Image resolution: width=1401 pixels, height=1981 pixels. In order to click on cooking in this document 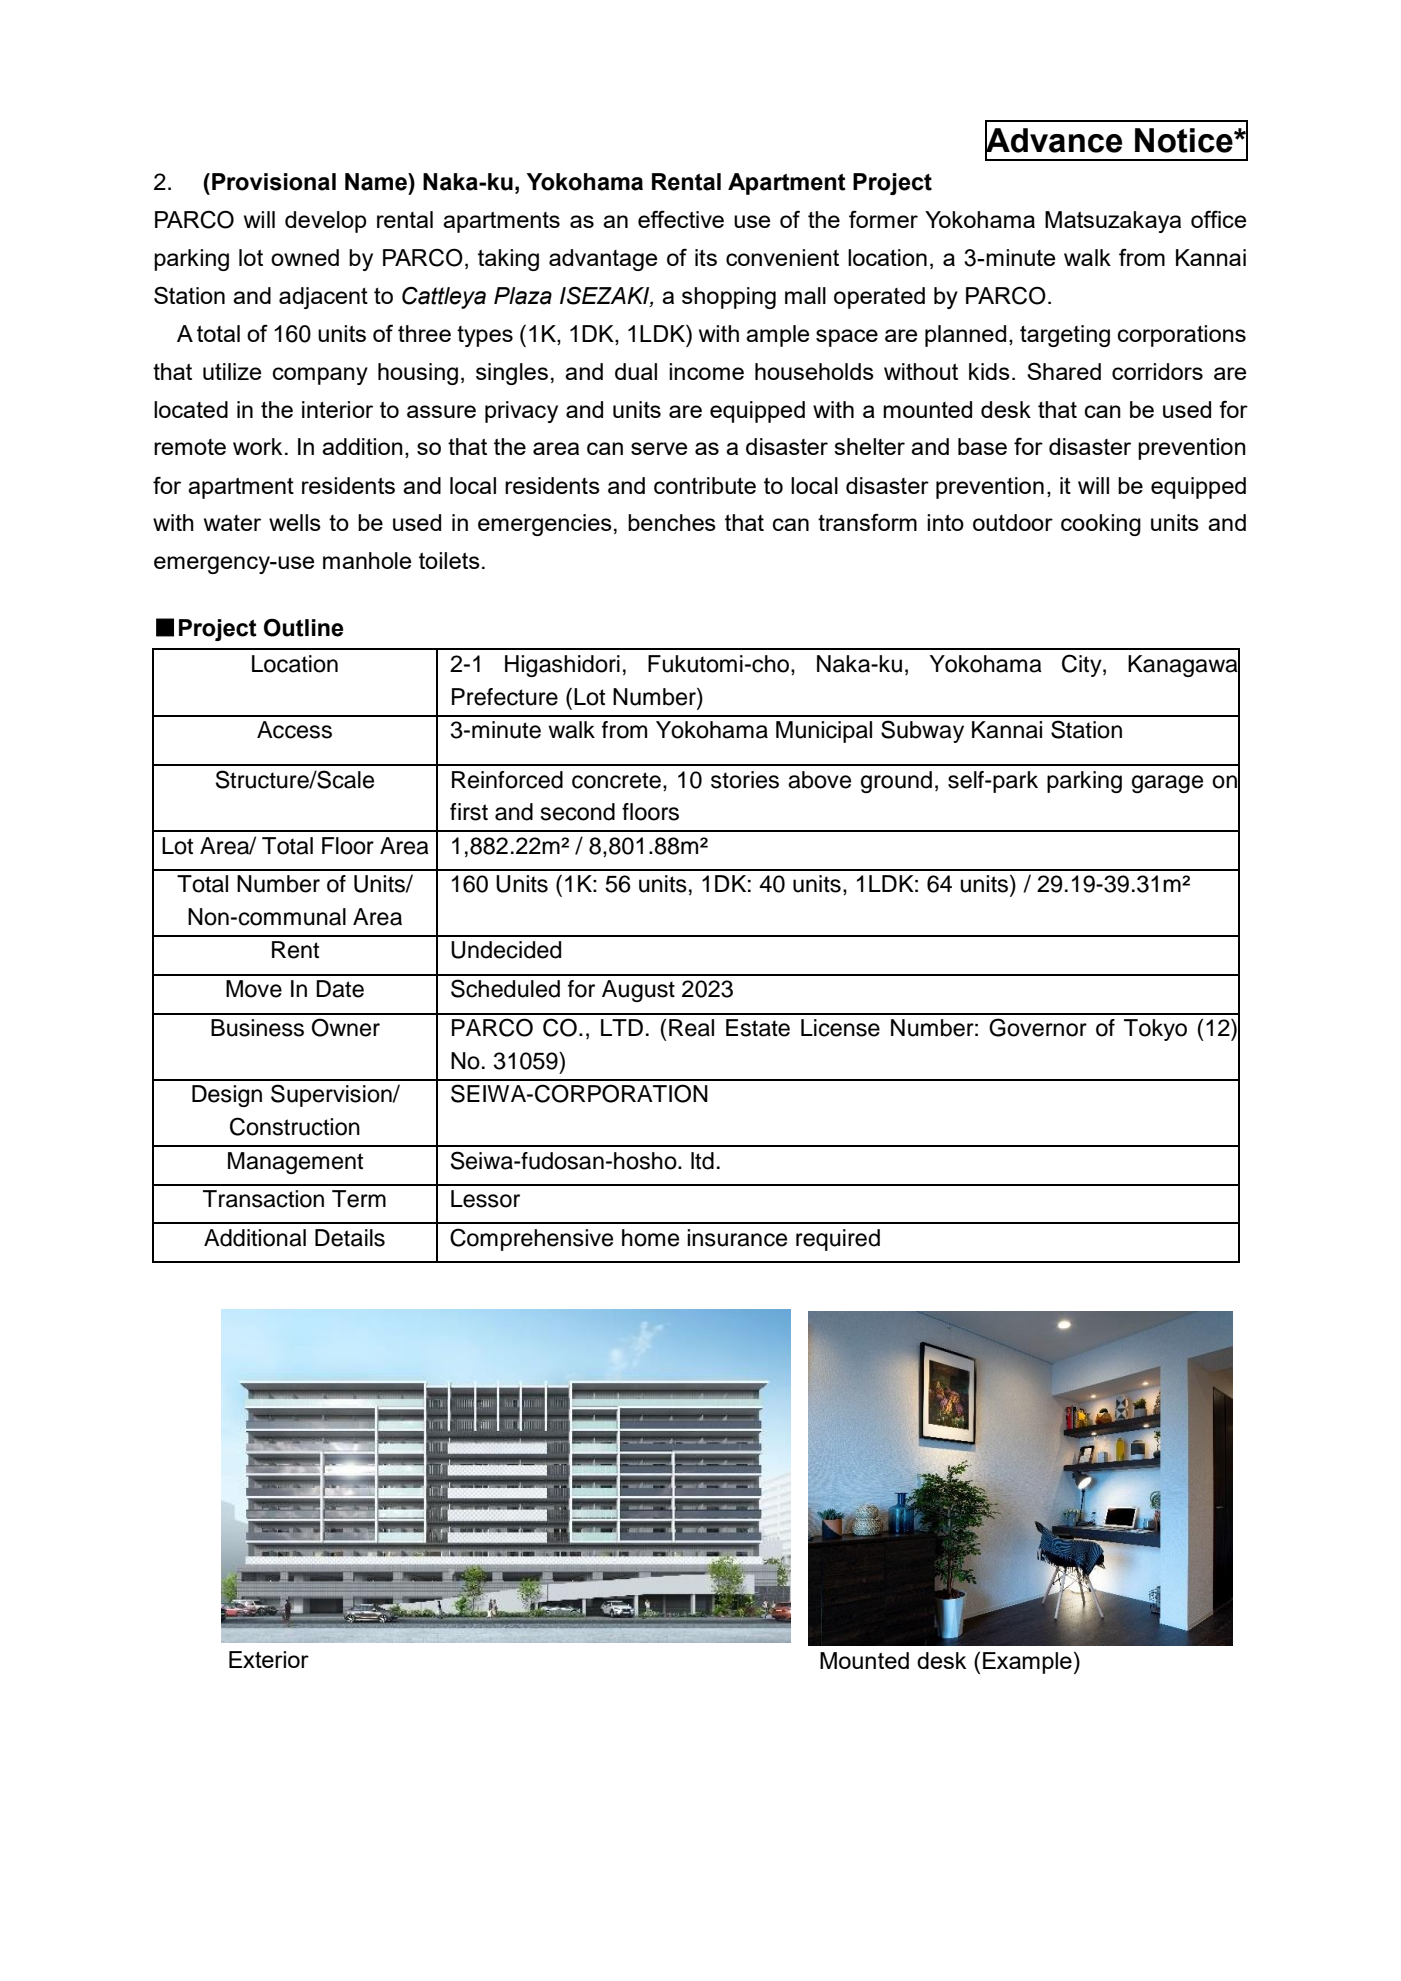, I will do `click(1101, 525)`.
